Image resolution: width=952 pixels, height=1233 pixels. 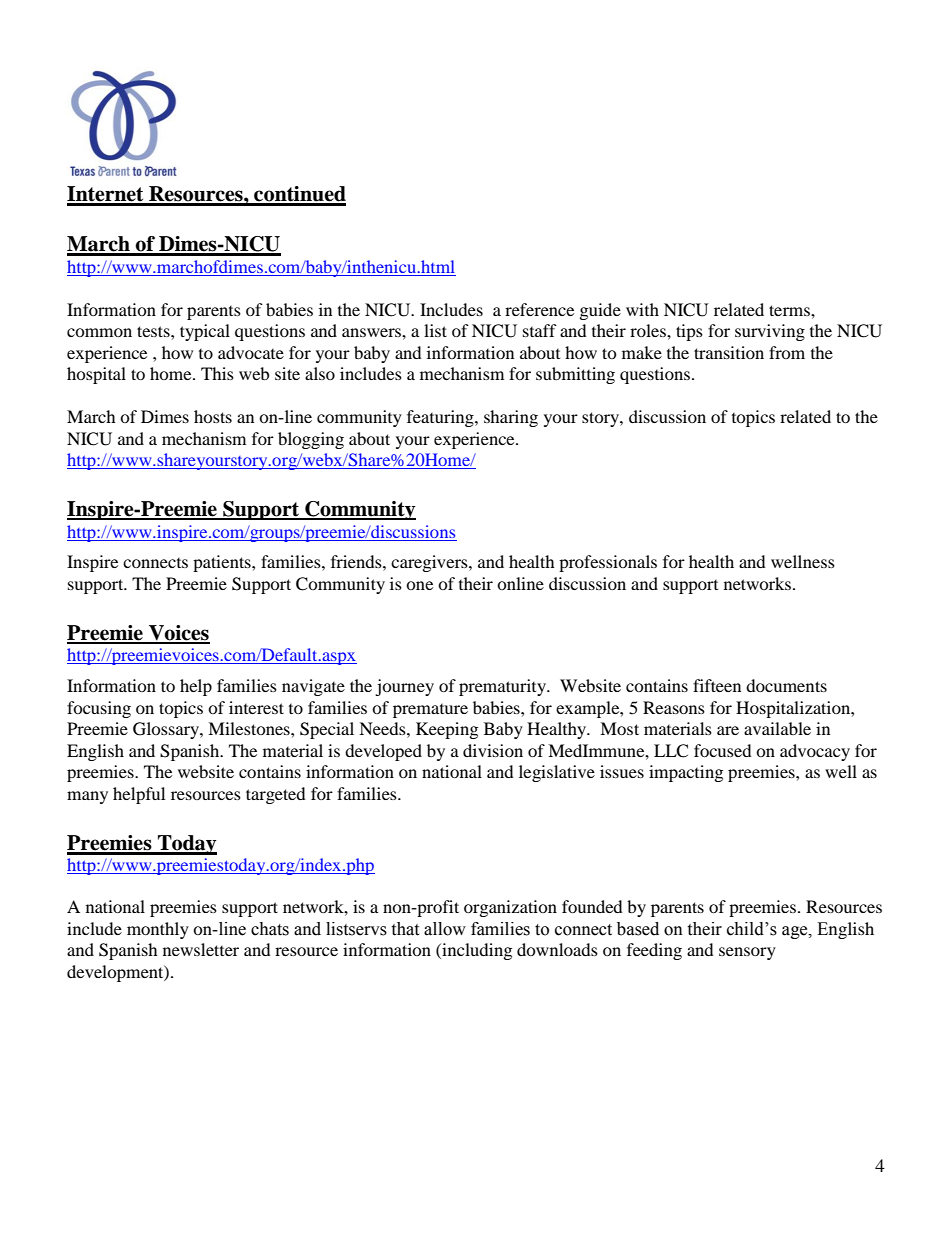 I want to click on tests, so click(x=154, y=331).
